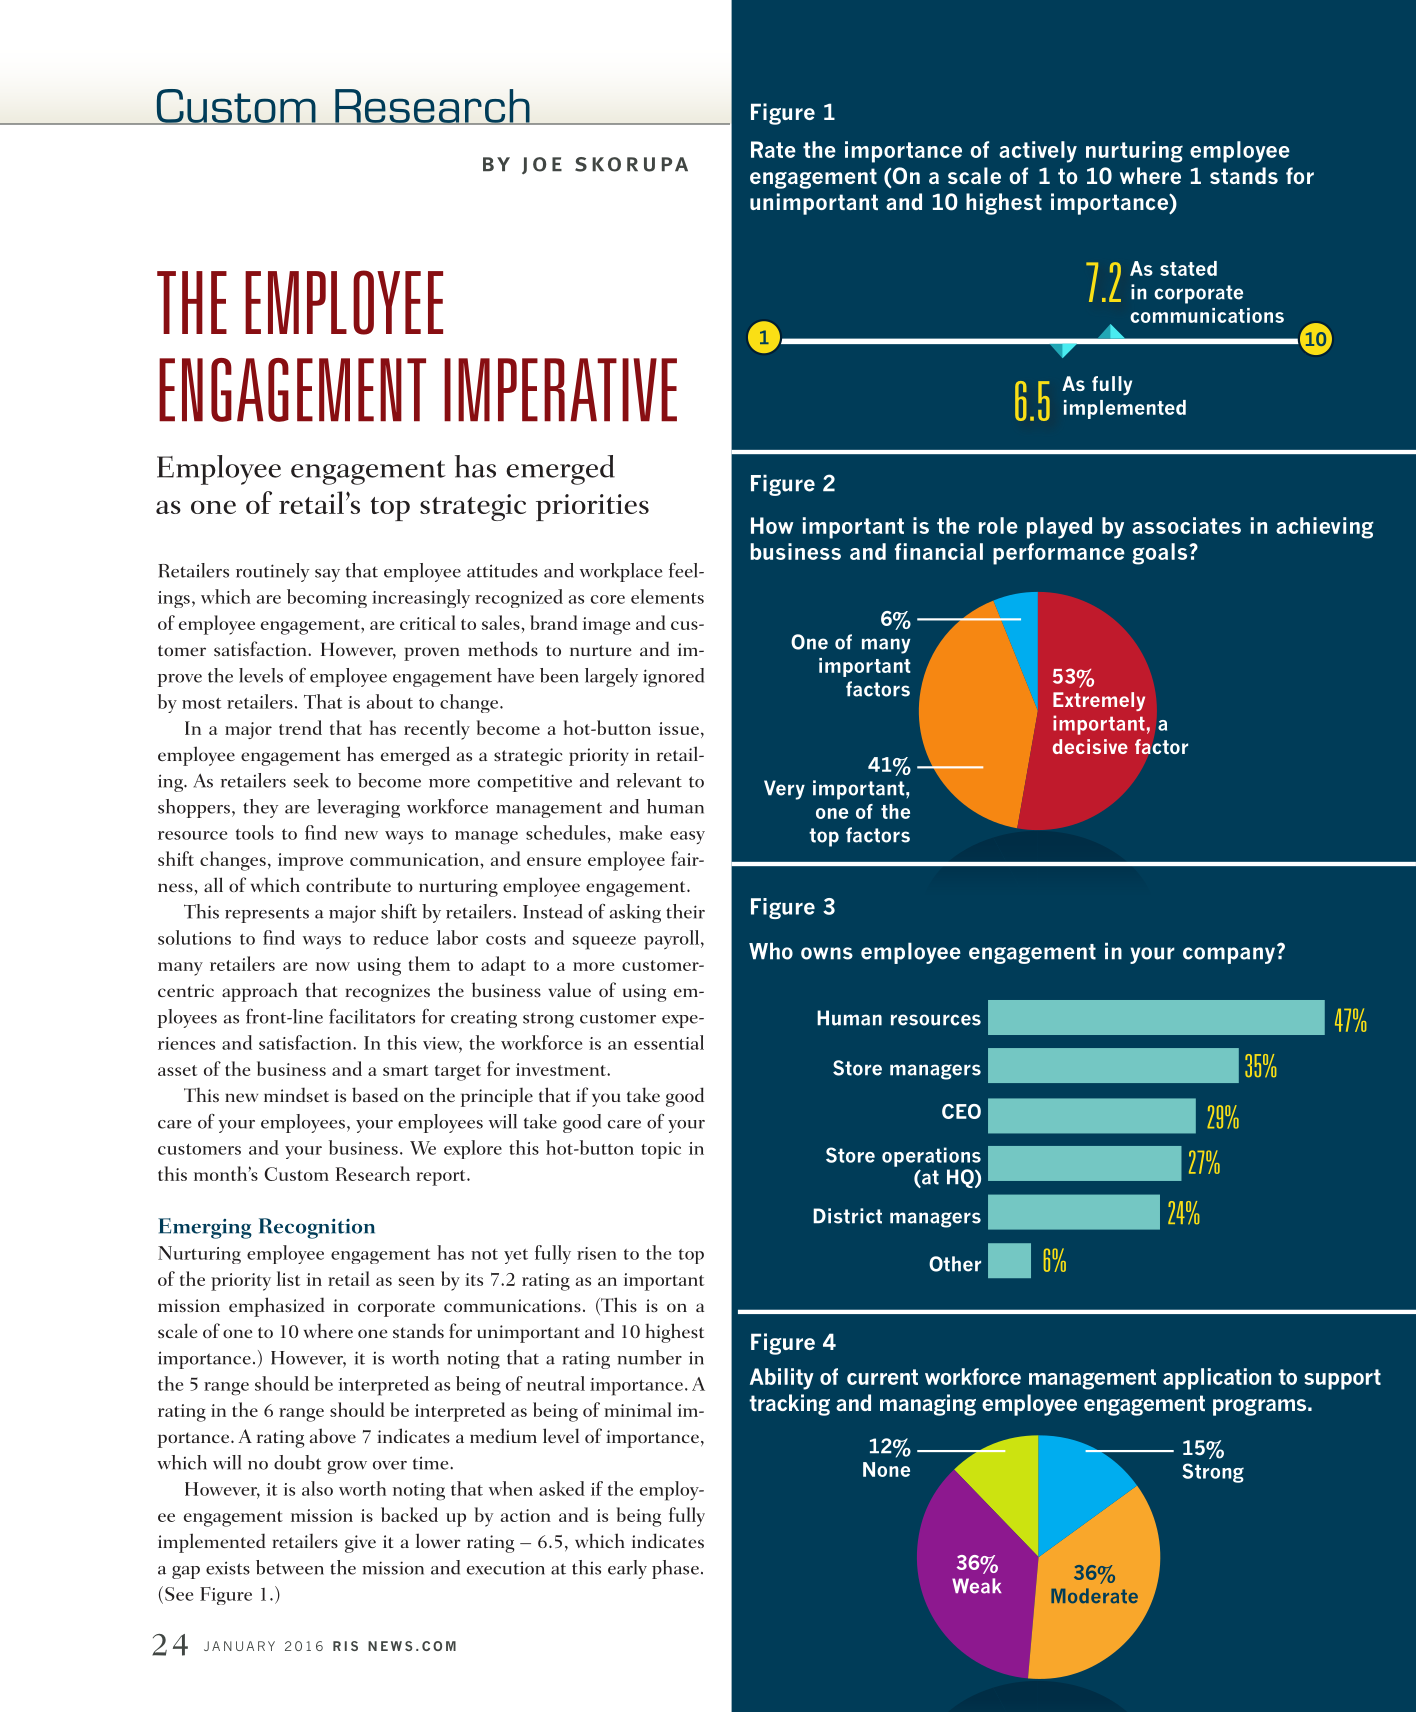 The width and height of the screenshot is (1416, 1712). What do you see at coordinates (1230, 954) in the screenshot?
I see `company` at bounding box center [1230, 954].
